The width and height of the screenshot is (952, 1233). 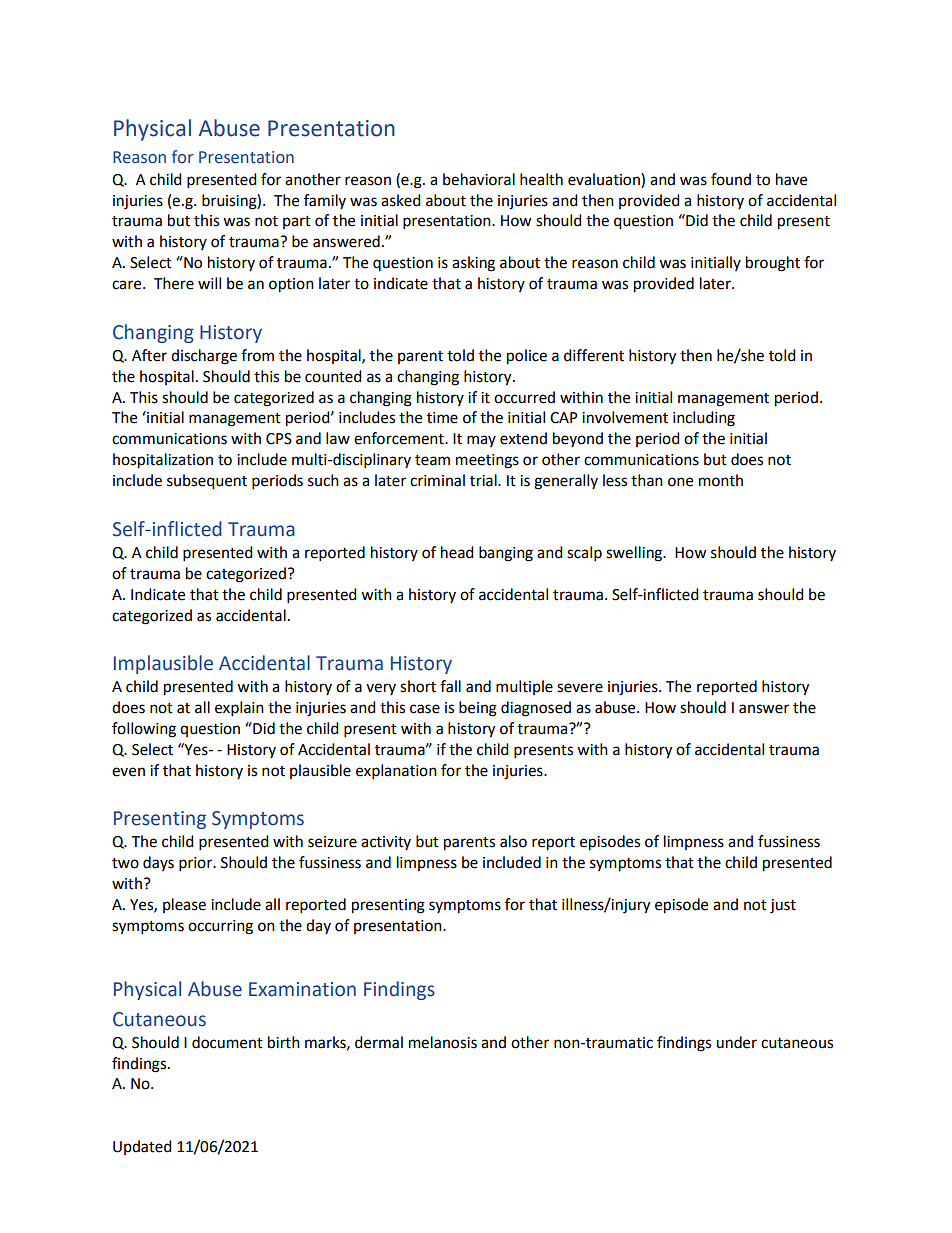 What do you see at coordinates (479, 179) in the screenshot?
I see `behavioral` at bounding box center [479, 179].
